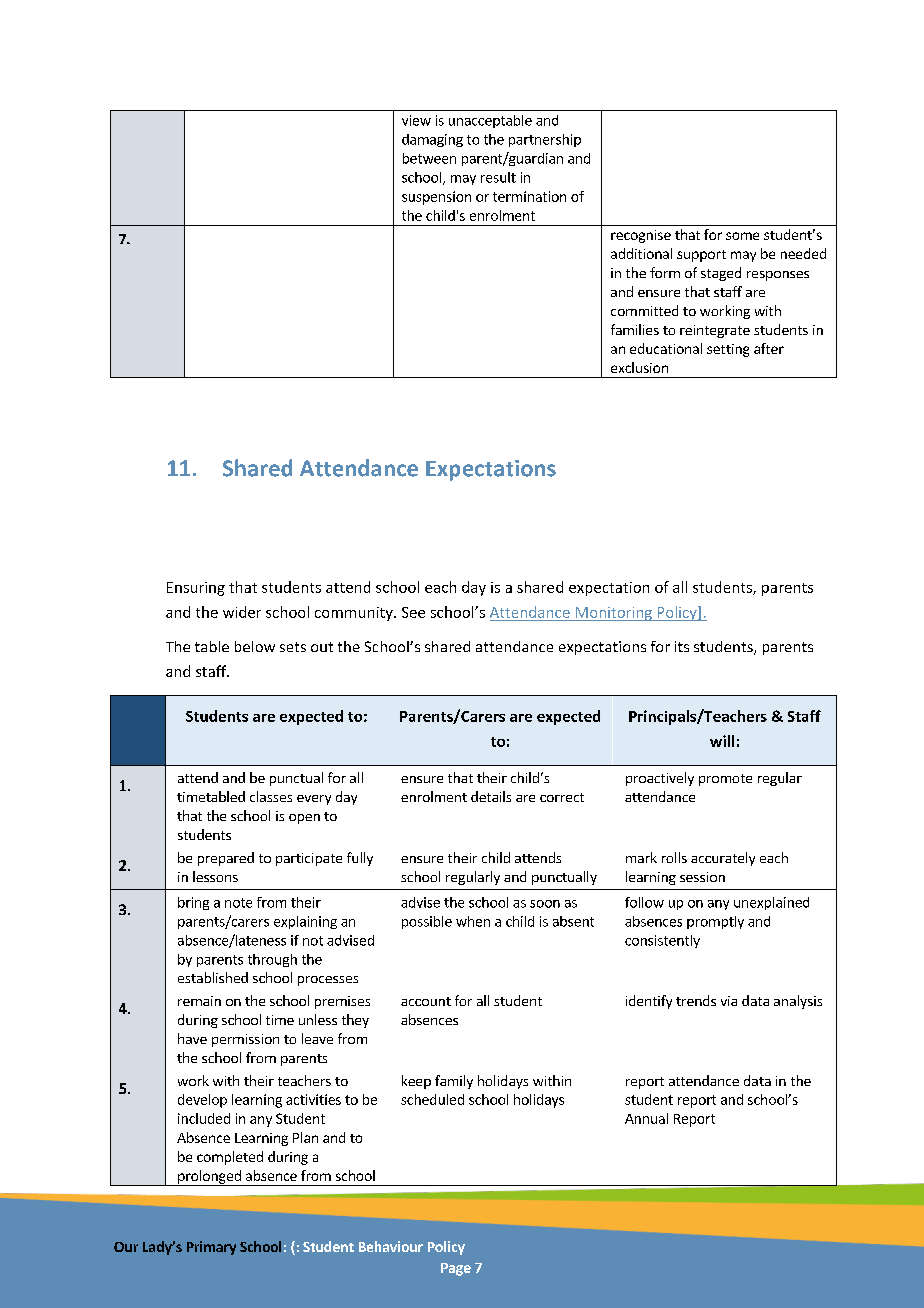  Describe the element at coordinates (639, 367) in the screenshot. I see `exclusion` at that location.
